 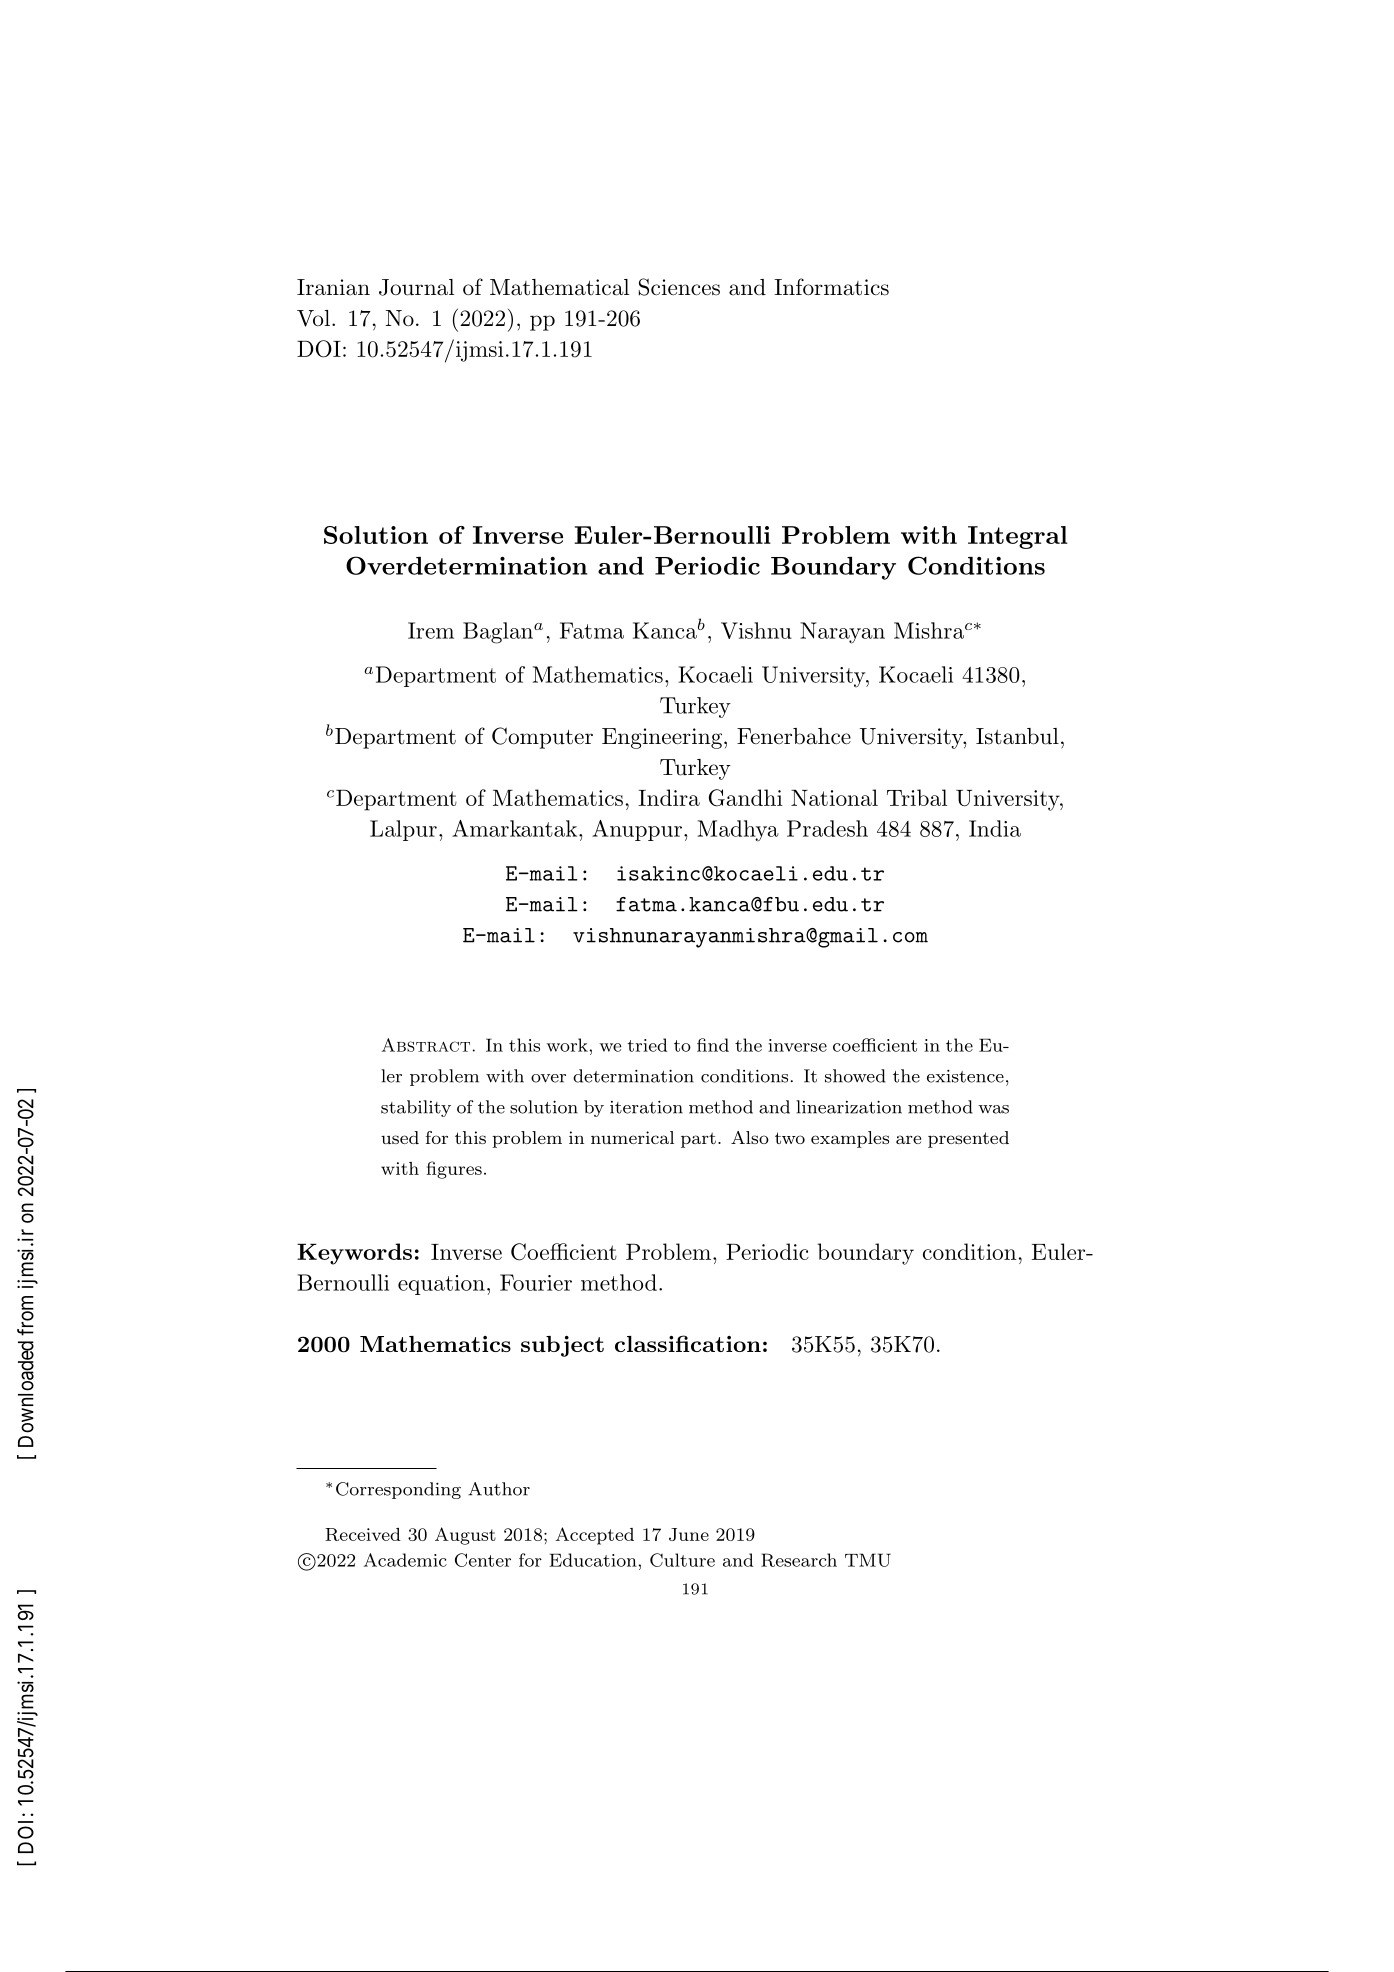 What do you see at coordinates (363, 1534) in the page?
I see `Received` at bounding box center [363, 1534].
